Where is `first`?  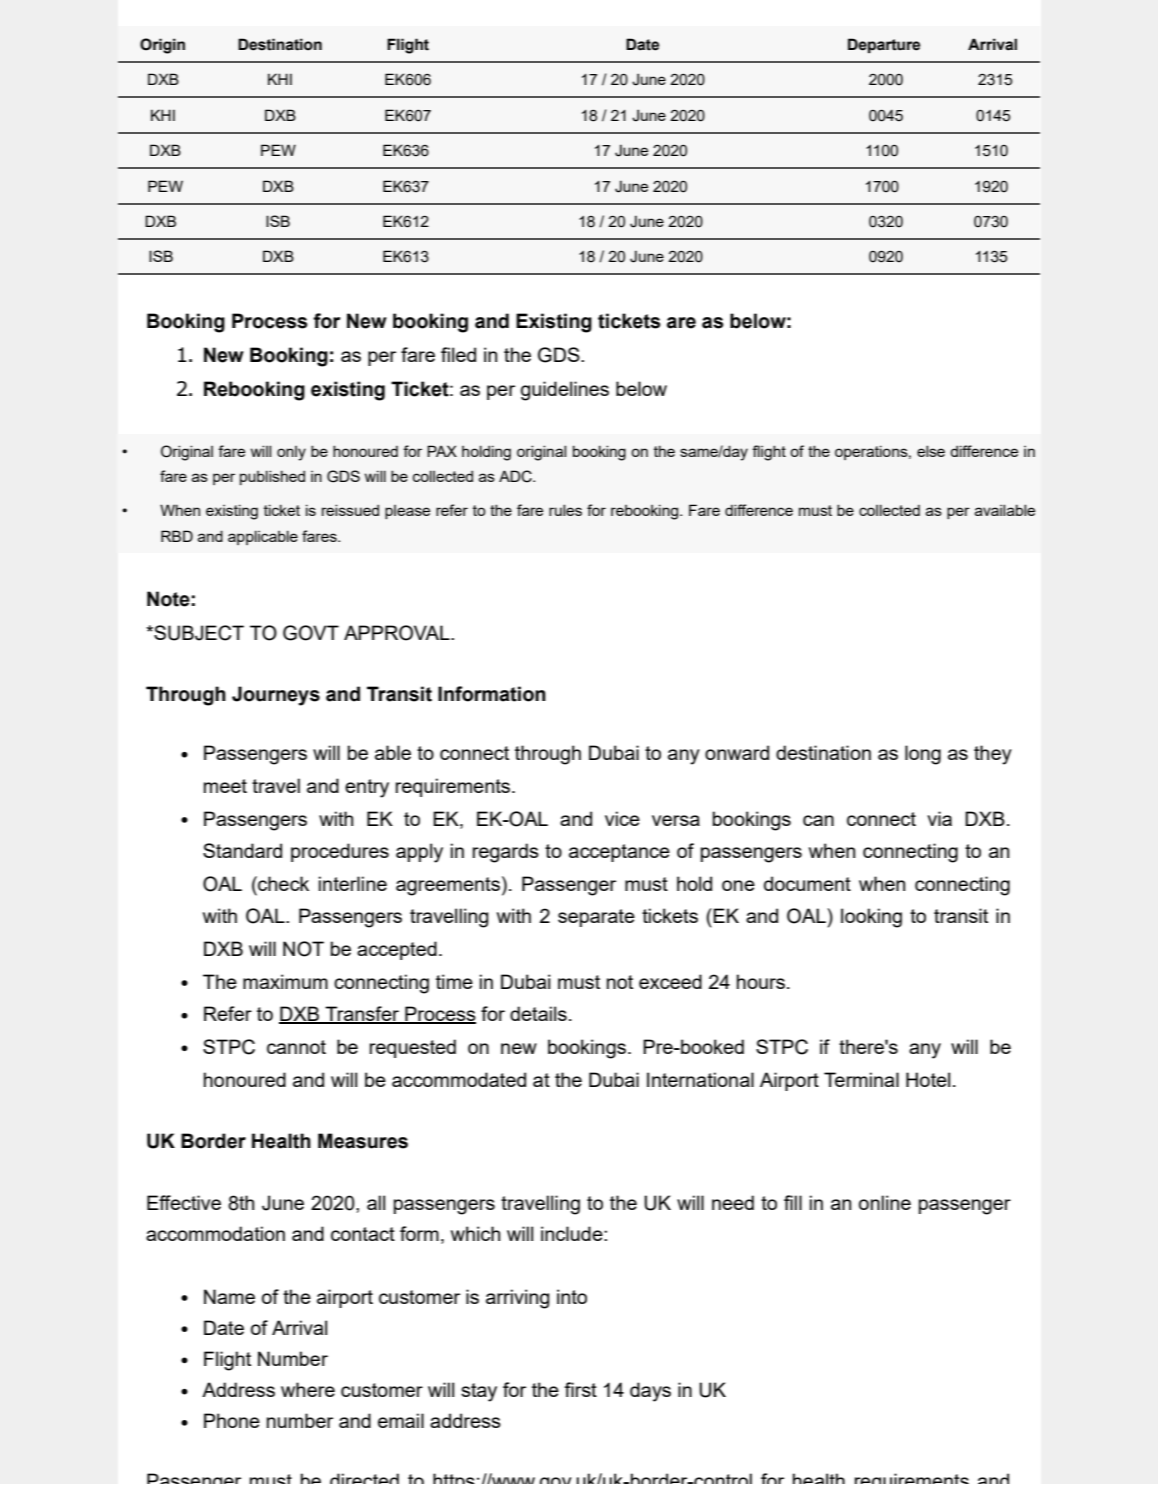
first is located at coordinates (580, 1389).
